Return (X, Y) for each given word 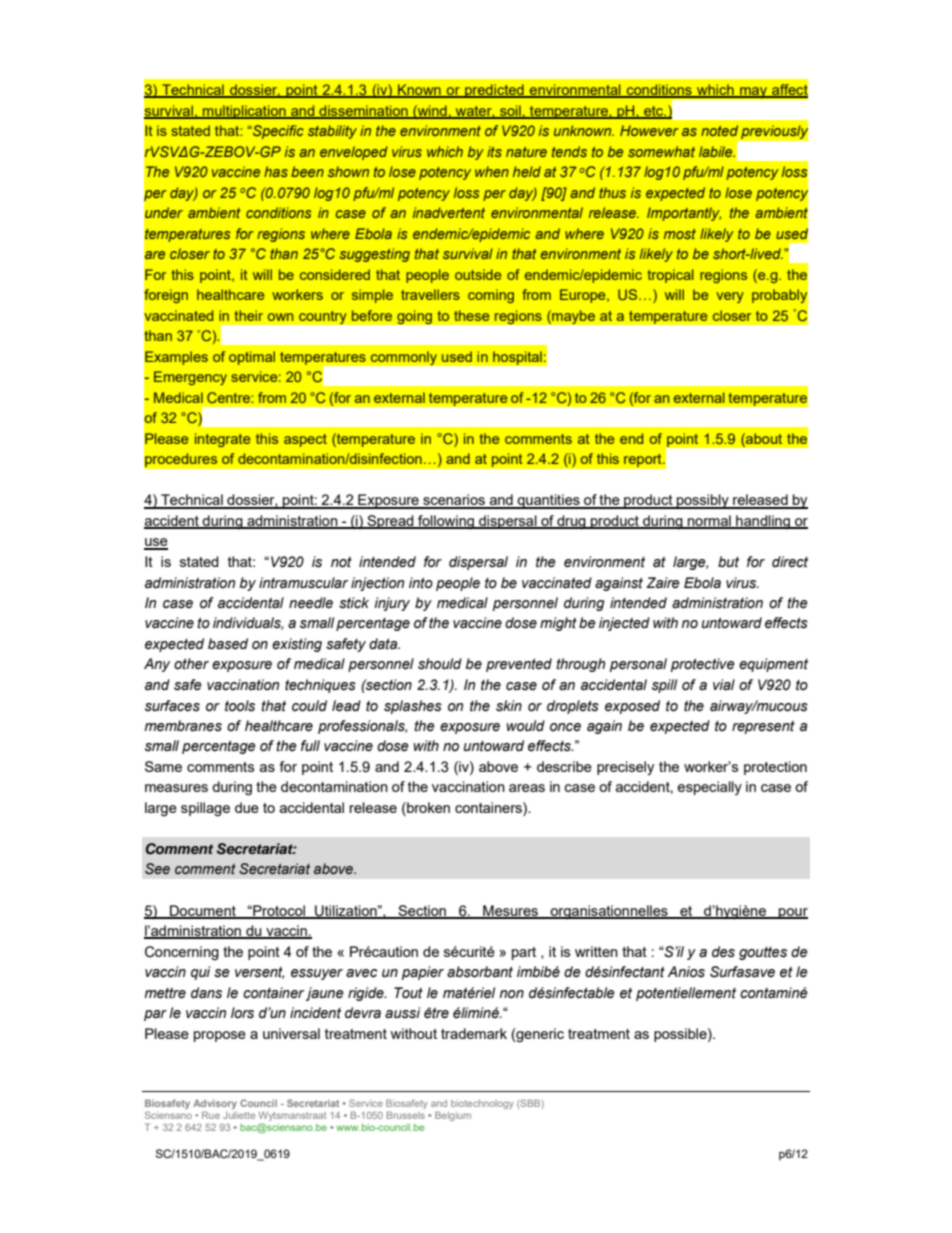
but (728, 562)
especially (709, 788)
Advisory (215, 1106)
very (730, 297)
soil (510, 111)
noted (719, 130)
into (421, 583)
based (228, 644)
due (247, 807)
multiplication (244, 112)
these (471, 315)
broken (427, 809)
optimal (252, 358)
